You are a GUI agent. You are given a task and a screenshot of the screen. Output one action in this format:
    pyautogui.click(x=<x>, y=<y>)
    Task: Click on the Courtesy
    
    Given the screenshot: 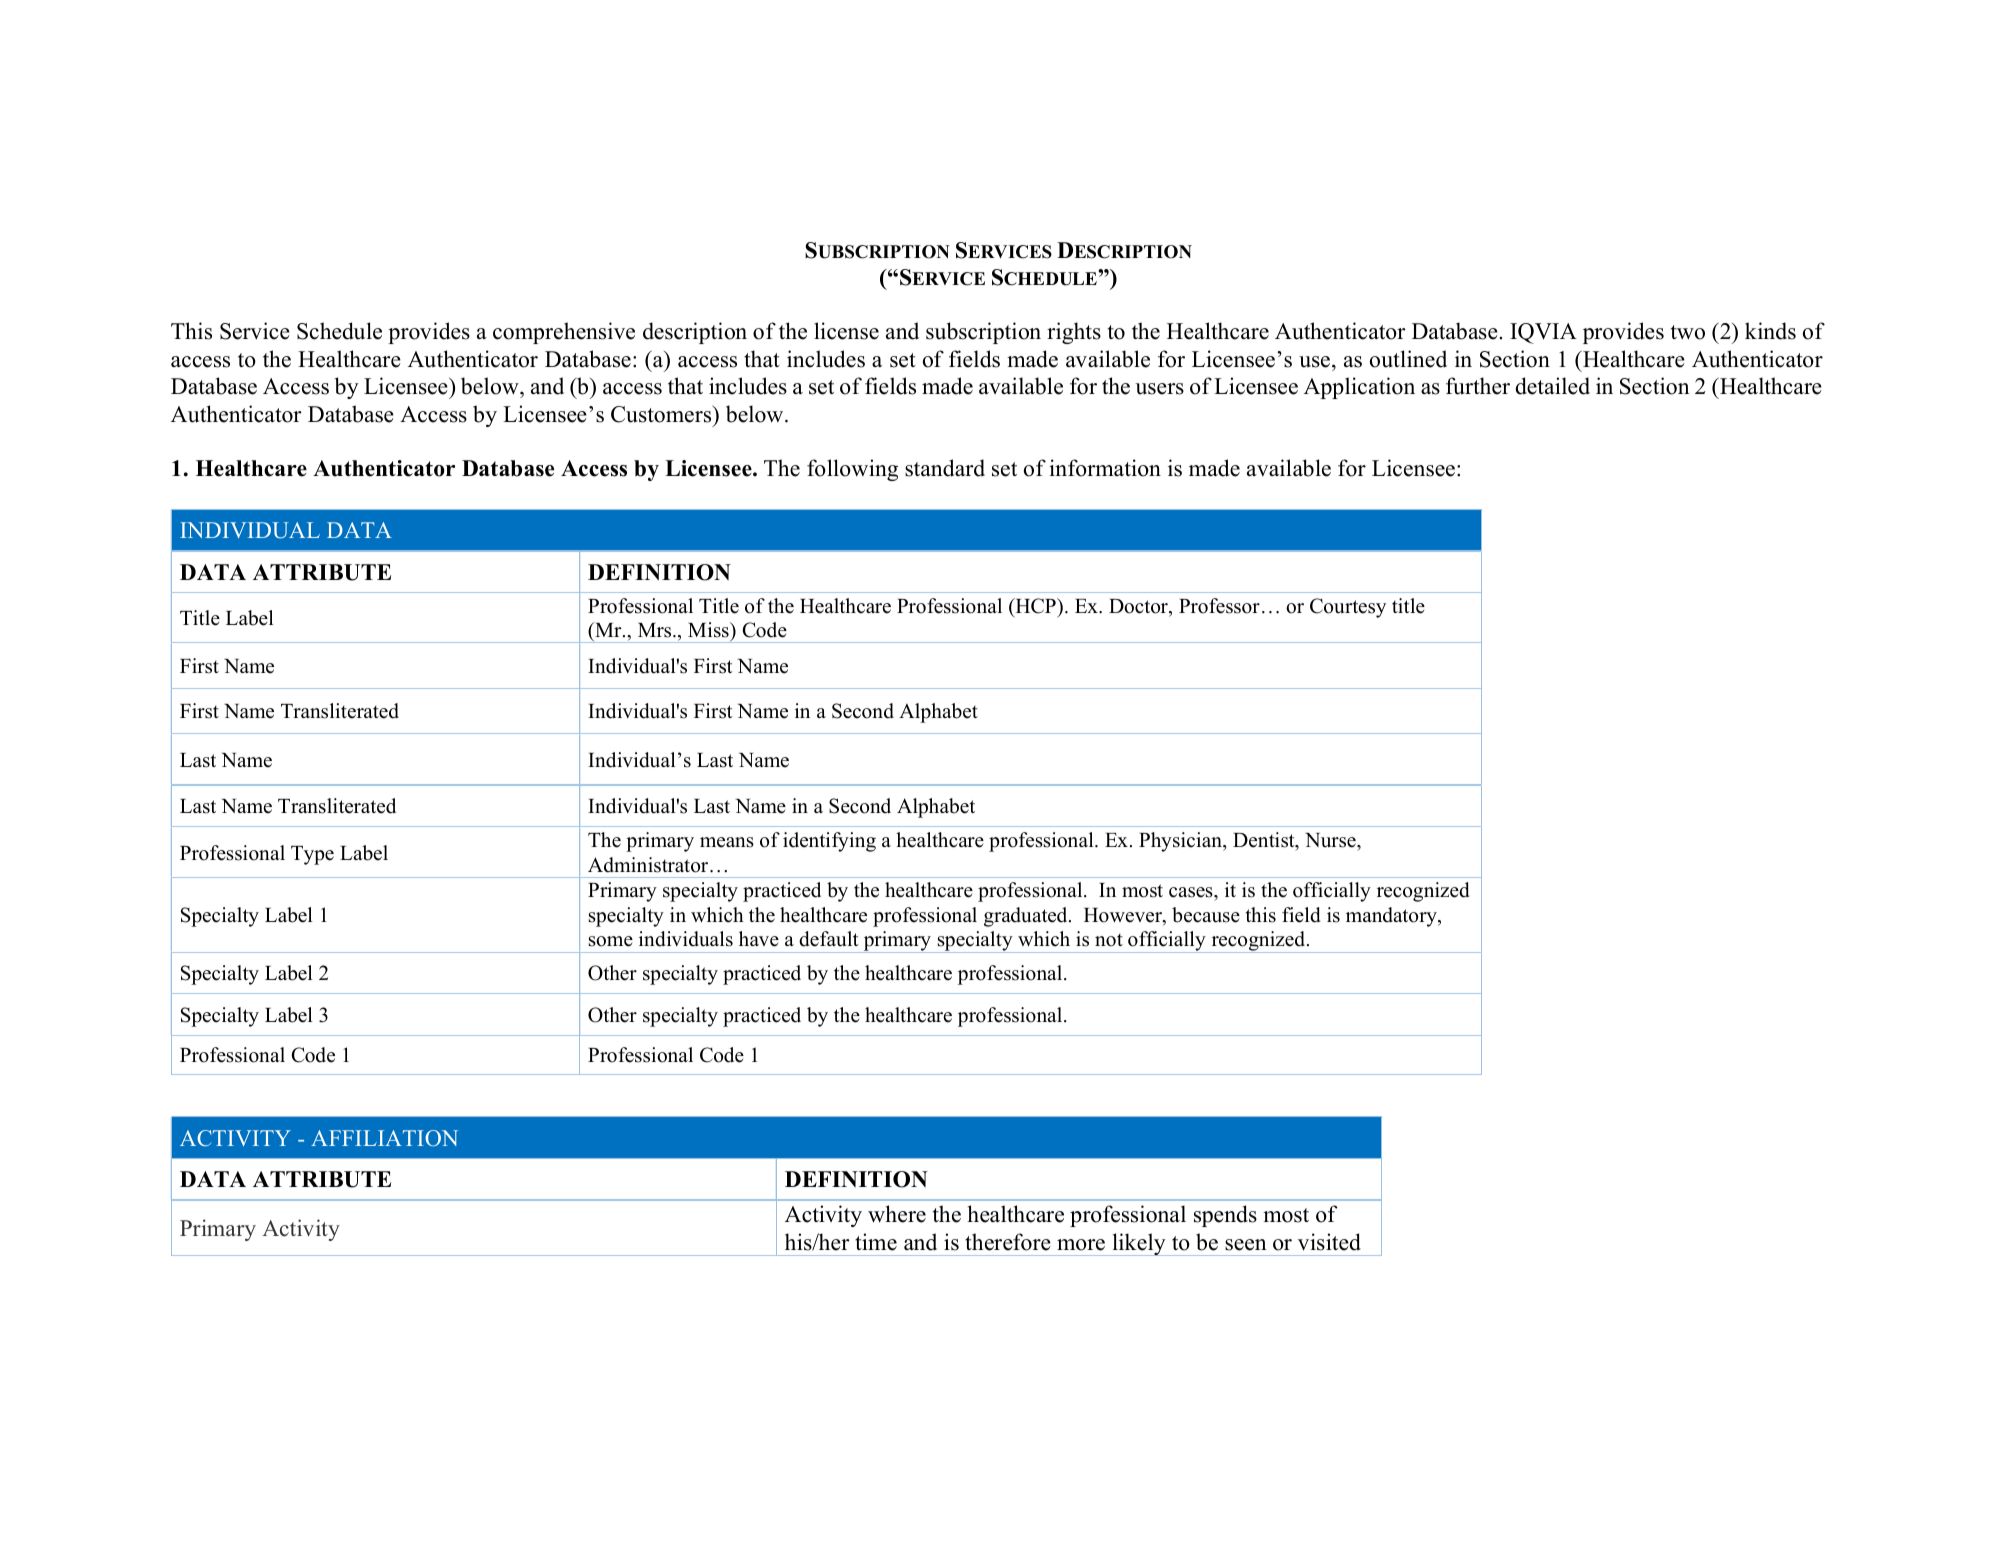 What is the action you would take?
    pyautogui.click(x=1348, y=608)
